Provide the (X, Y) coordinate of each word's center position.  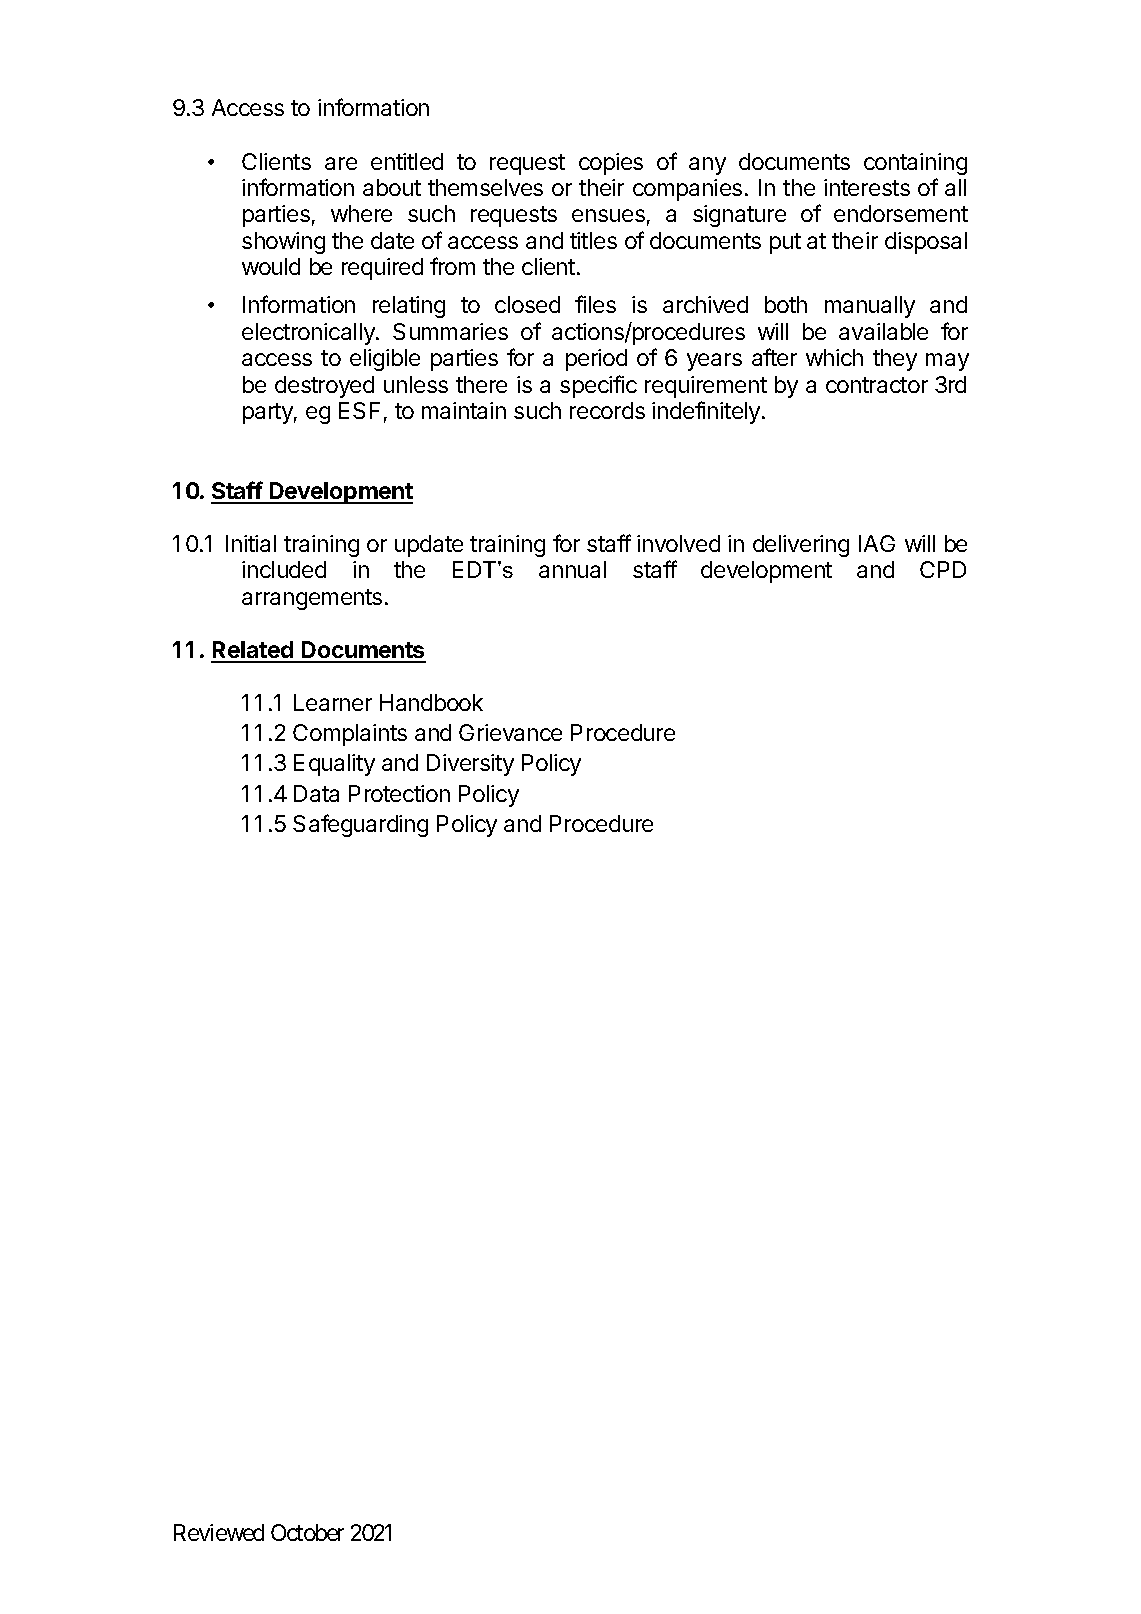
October (307, 1532)
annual (572, 569)
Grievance (510, 732)
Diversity (470, 765)
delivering (801, 546)
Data (316, 793)
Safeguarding (360, 825)
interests (867, 187)
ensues (608, 215)
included (284, 569)
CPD (943, 569)
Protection (399, 793)
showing (283, 243)
